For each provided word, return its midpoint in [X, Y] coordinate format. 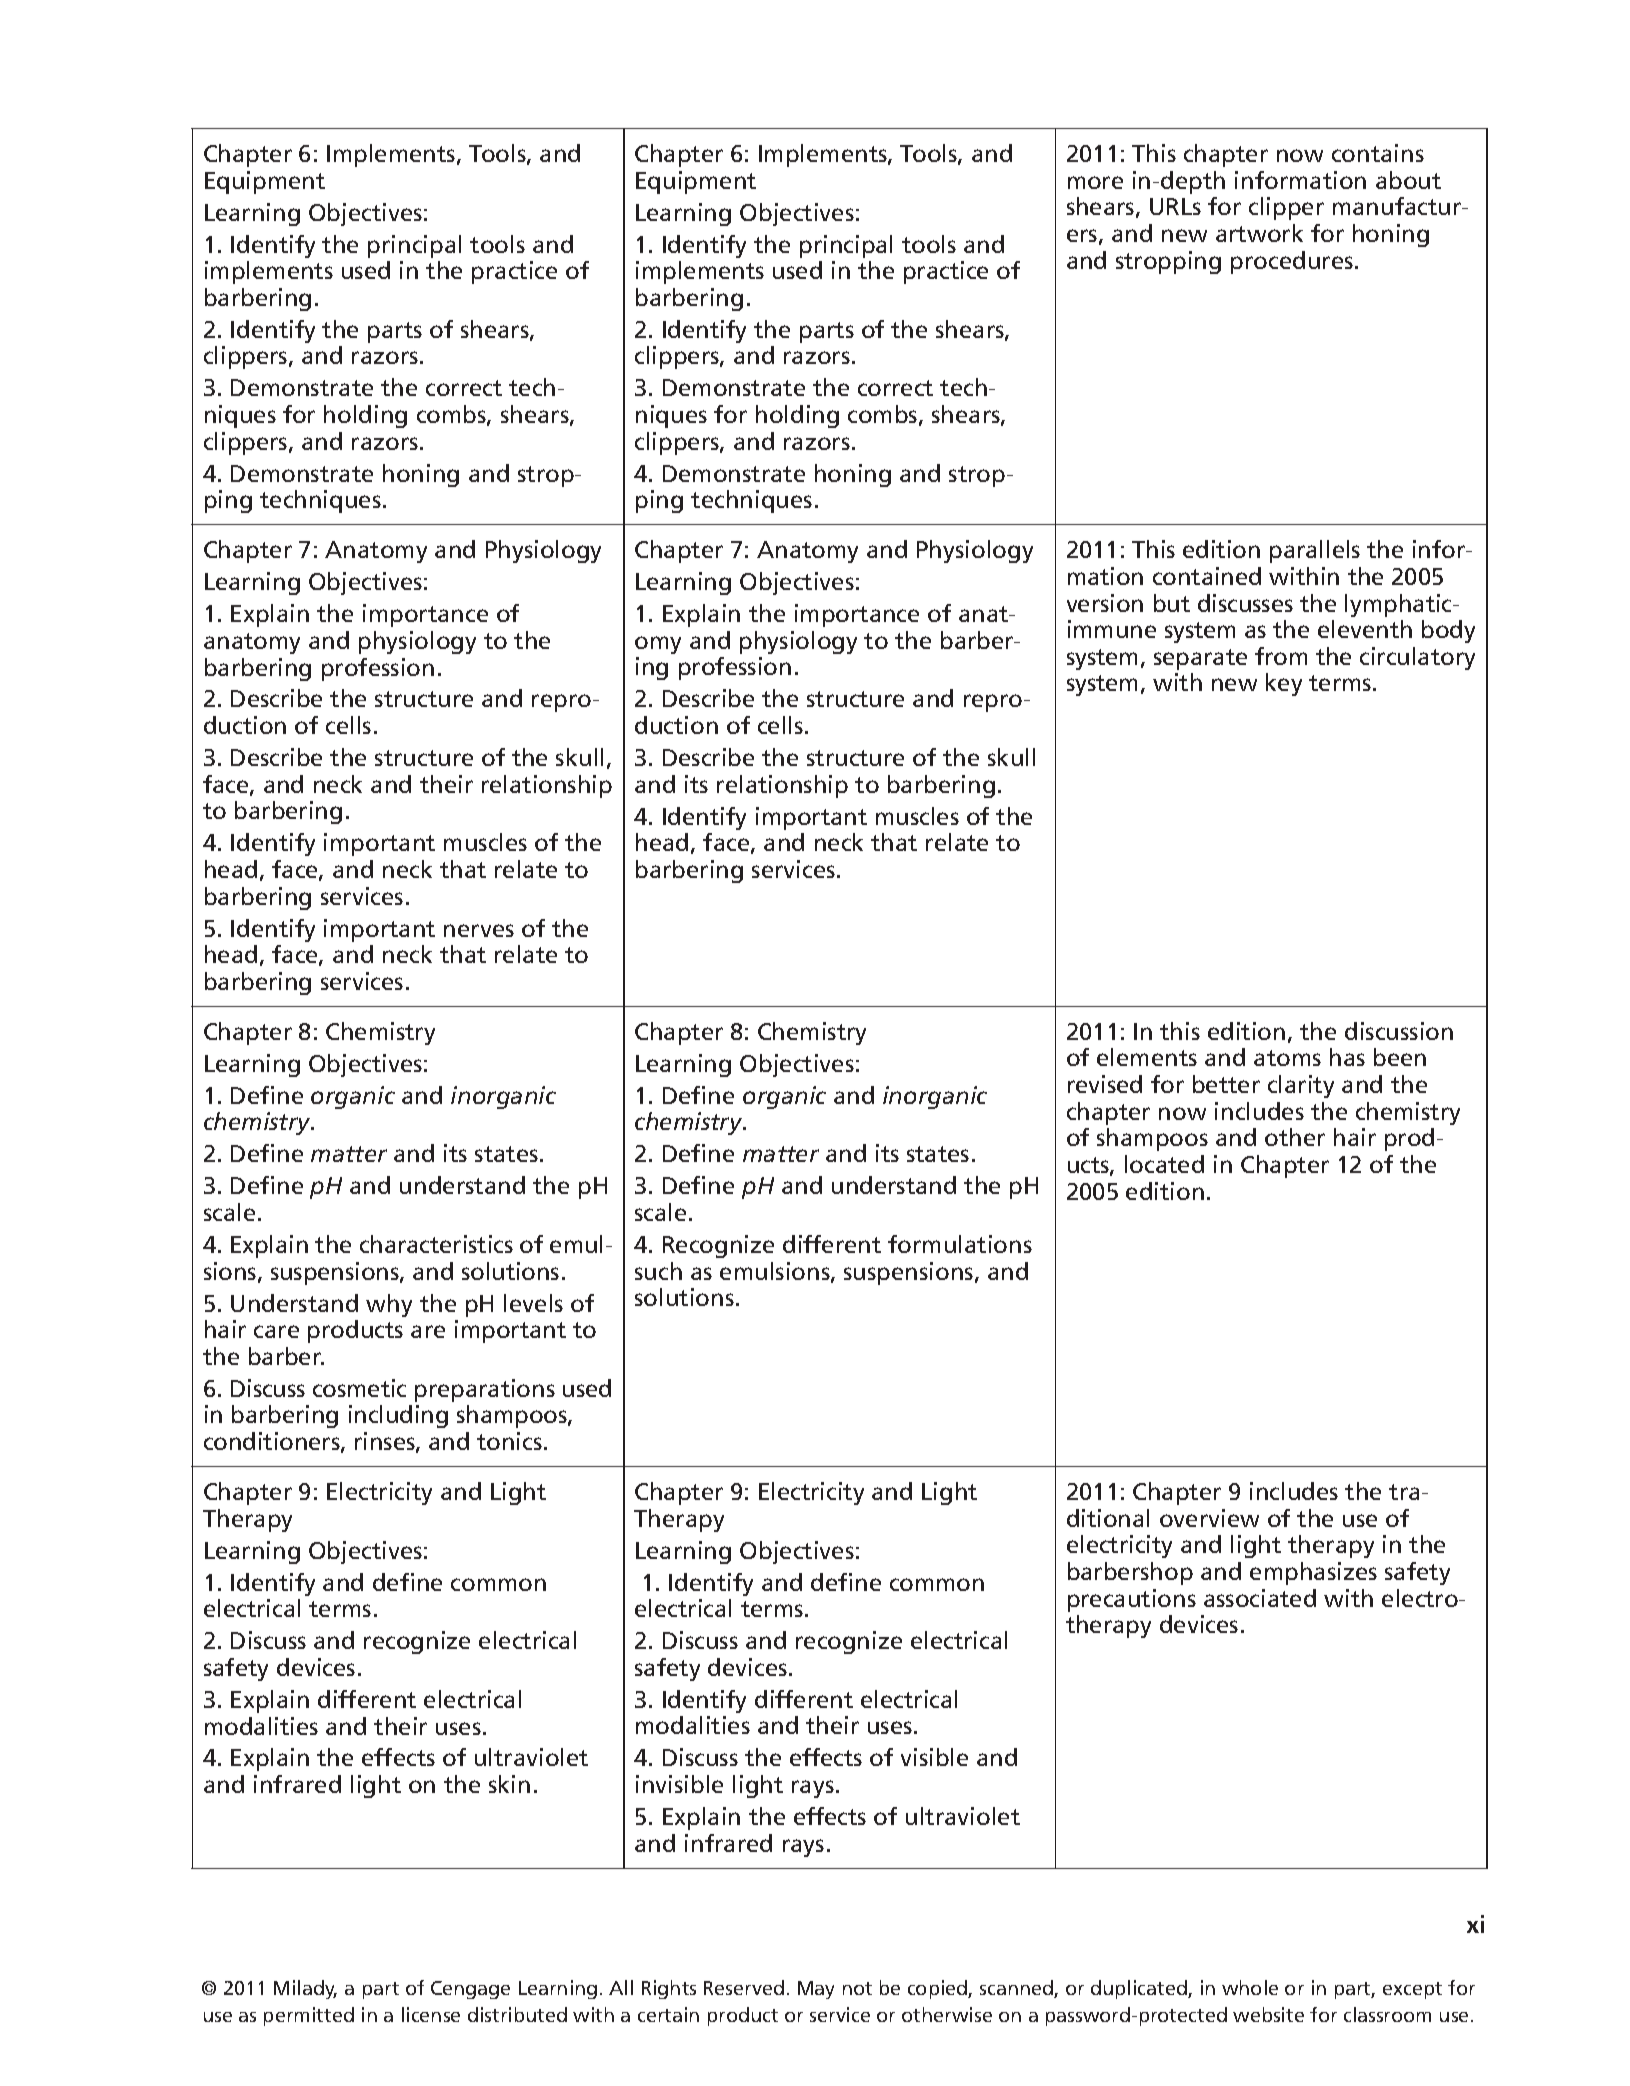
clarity [1301, 1086]
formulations [960, 1244]
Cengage [470, 1990]
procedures [1292, 262]
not [857, 1988]
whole [1250, 1987]
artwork [1259, 233]
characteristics [436, 1244]
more [1095, 182]
